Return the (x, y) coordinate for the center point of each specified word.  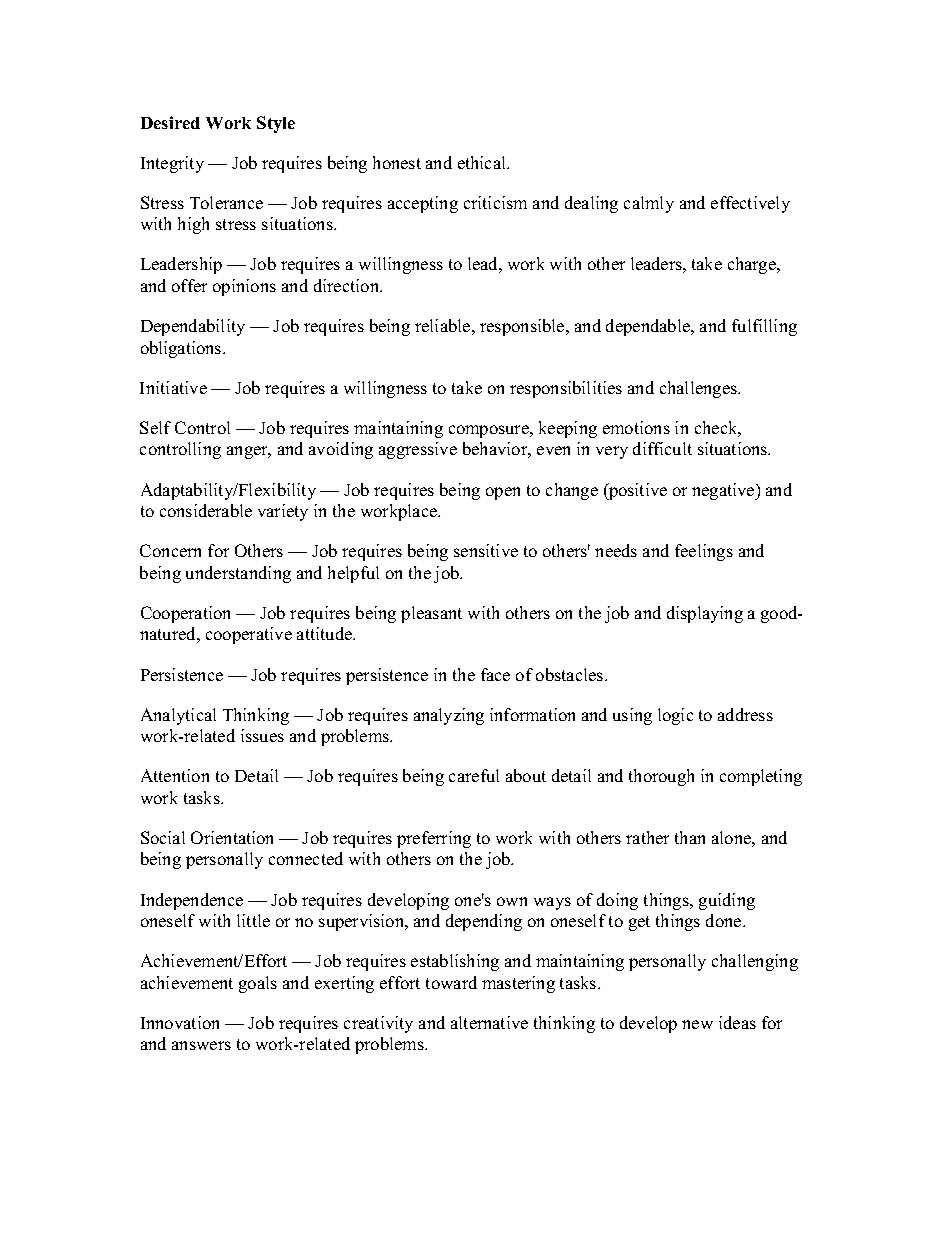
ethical (483, 162)
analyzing (449, 716)
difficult (662, 448)
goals (258, 984)
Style (276, 124)
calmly (649, 204)
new (697, 1024)
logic (675, 716)
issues (262, 735)
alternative (489, 1022)
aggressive (418, 450)
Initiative (173, 387)
